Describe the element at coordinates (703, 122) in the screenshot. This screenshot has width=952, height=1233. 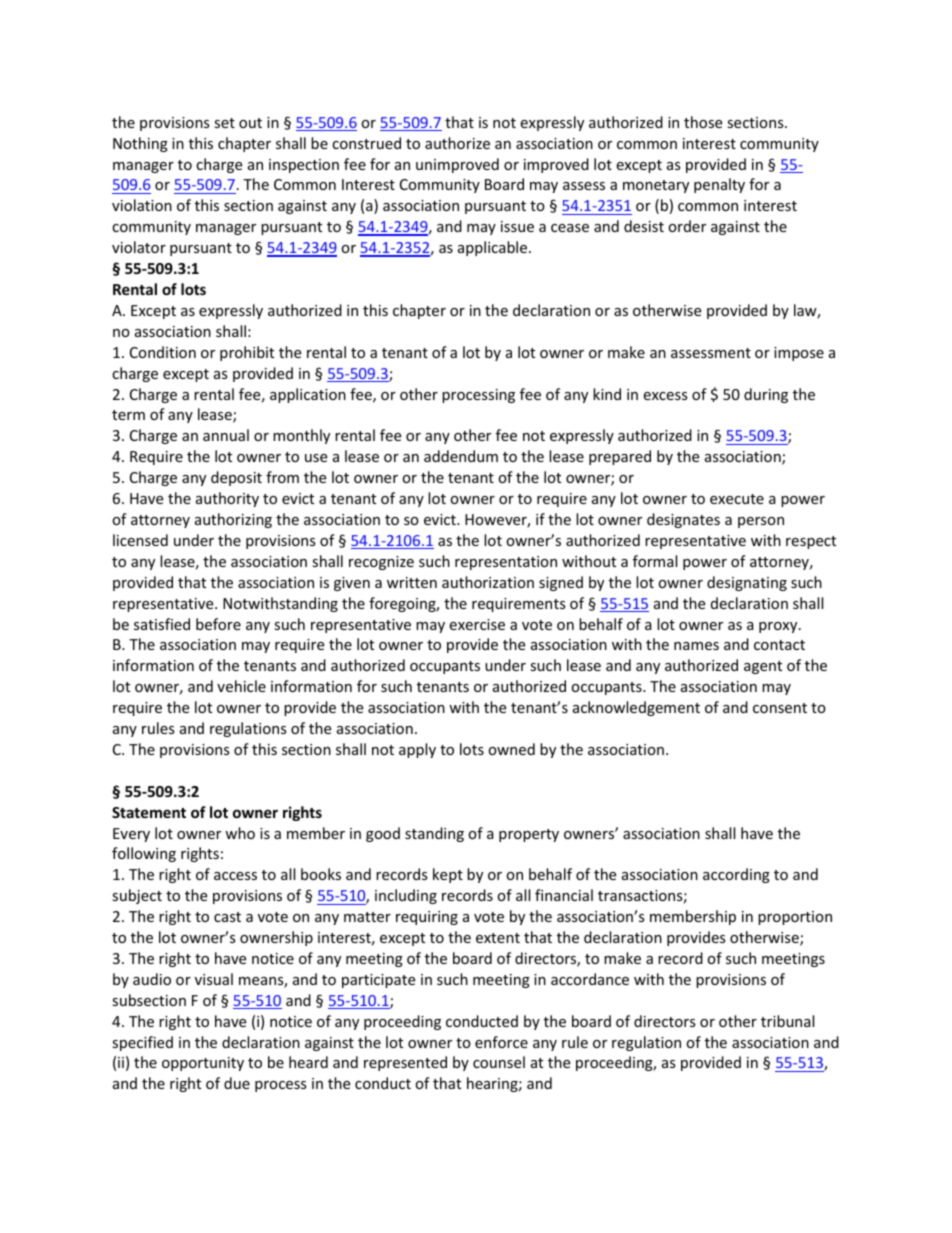
I see `those` at that location.
